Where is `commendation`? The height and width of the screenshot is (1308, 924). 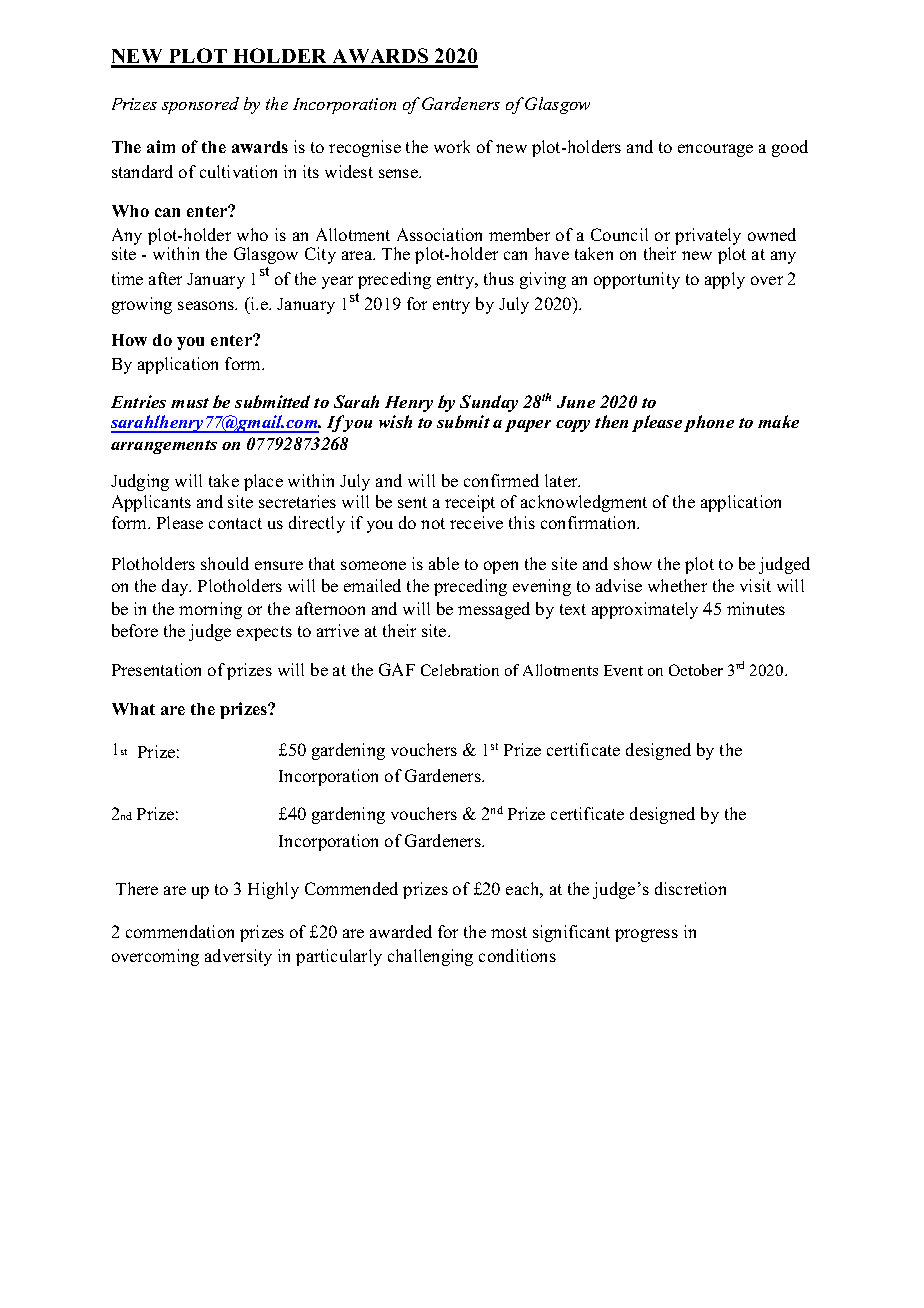 commendation is located at coordinates (180, 931).
